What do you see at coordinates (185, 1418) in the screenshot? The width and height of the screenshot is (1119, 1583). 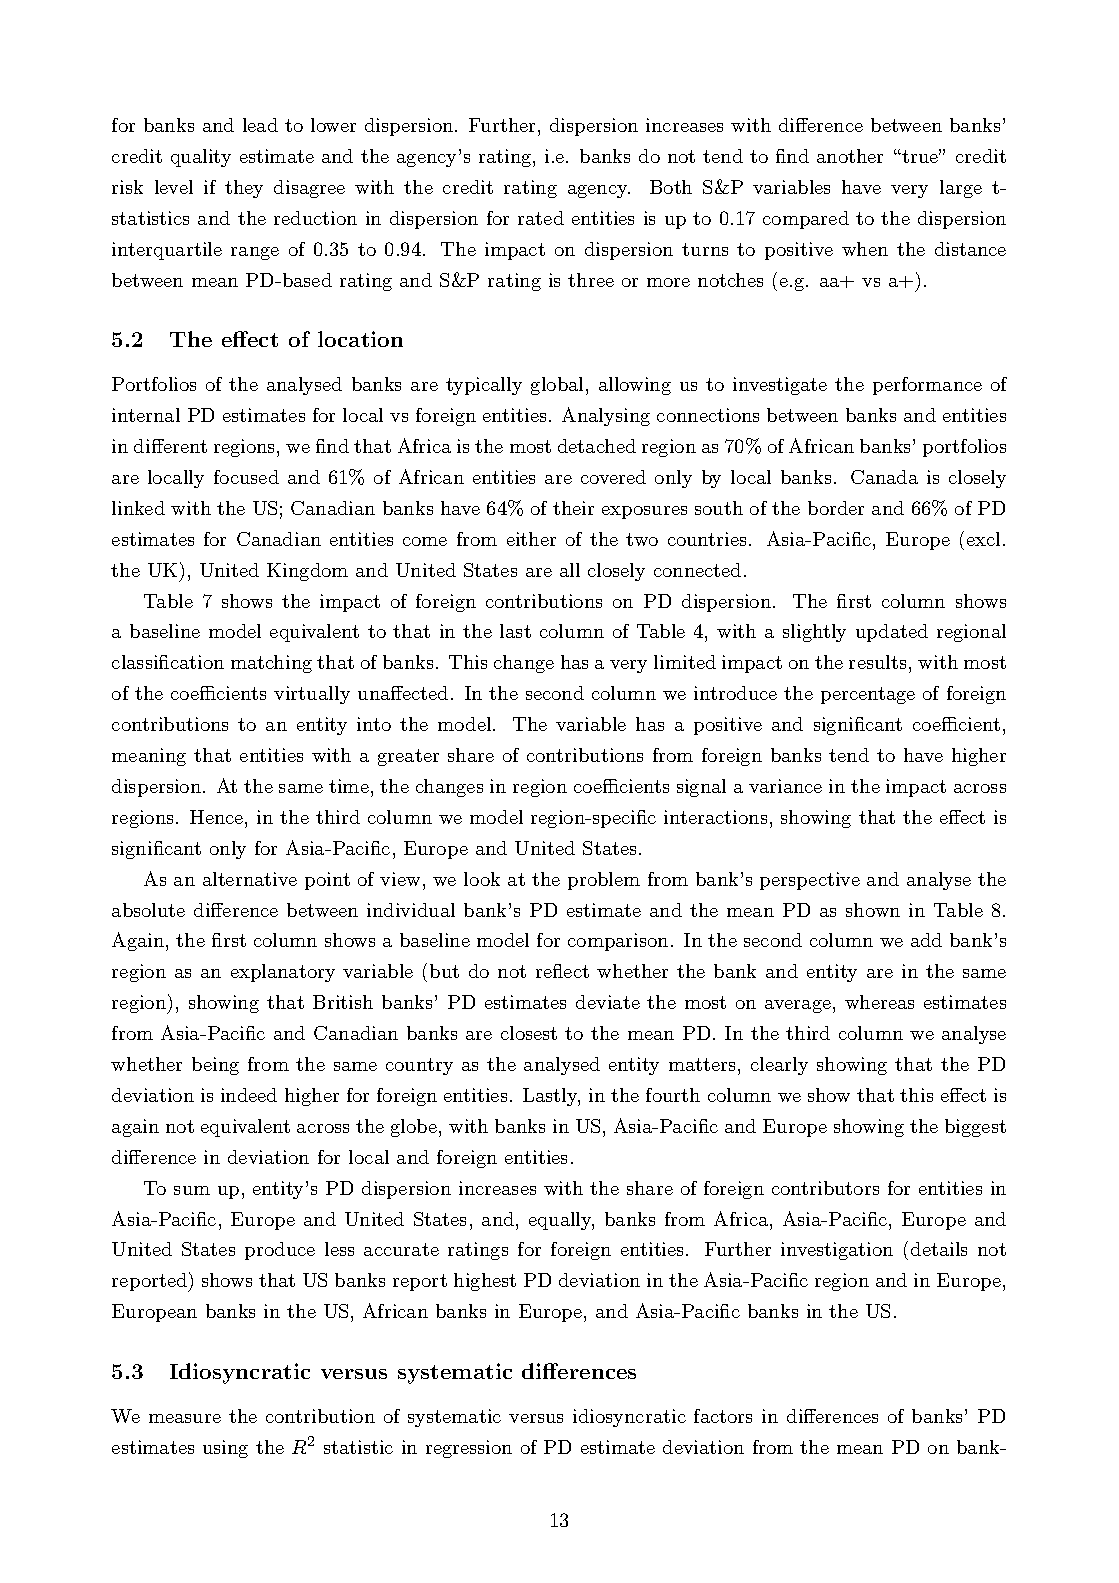 I see `measure` at bounding box center [185, 1418].
